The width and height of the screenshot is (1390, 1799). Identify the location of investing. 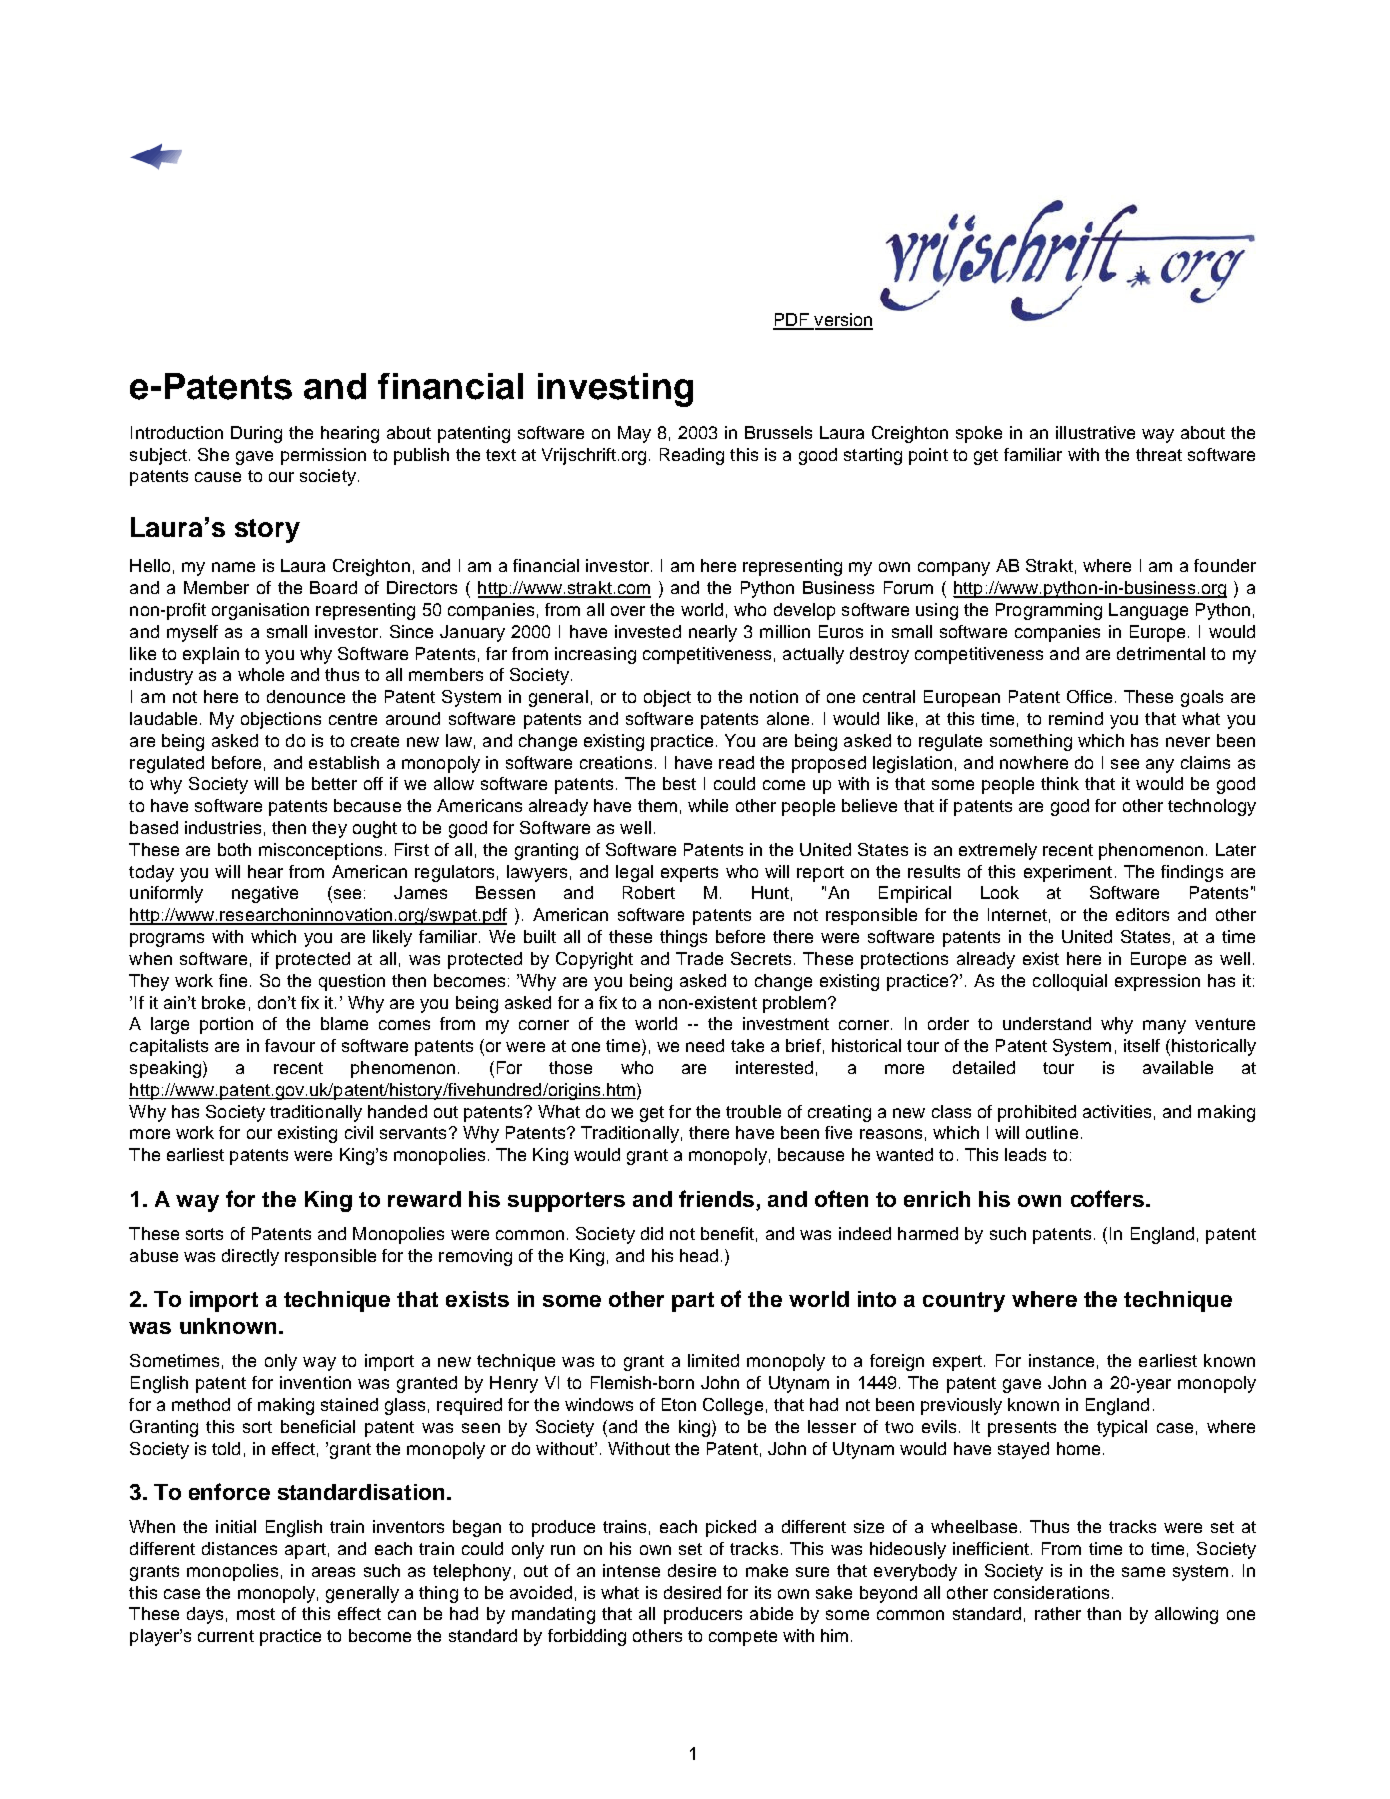
(615, 390).
